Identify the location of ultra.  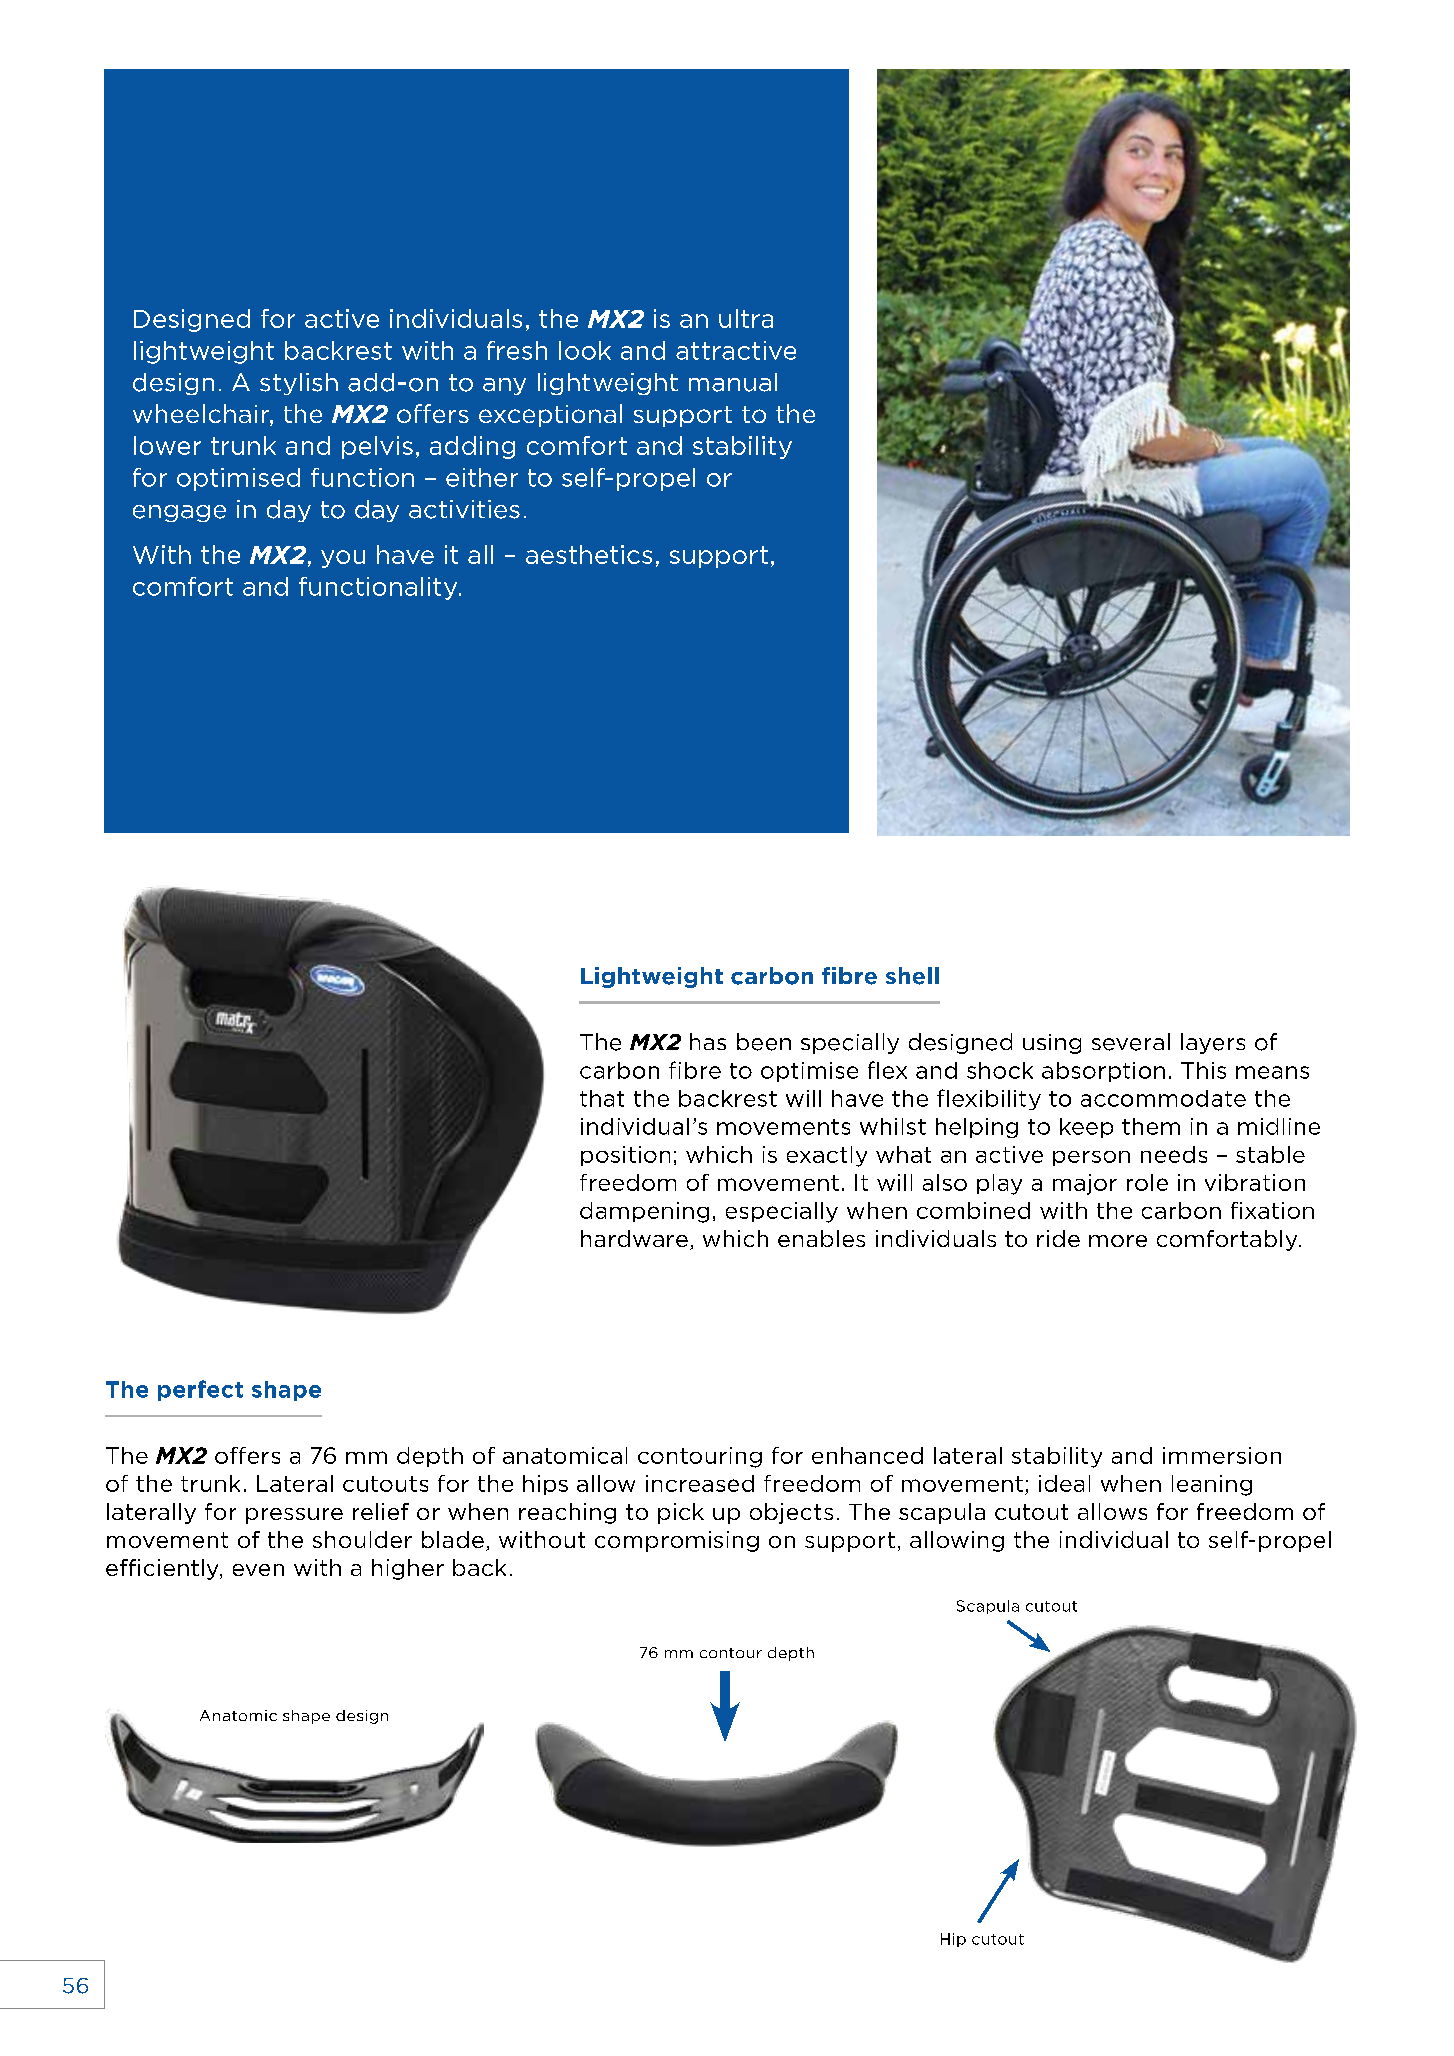
(746, 318).
